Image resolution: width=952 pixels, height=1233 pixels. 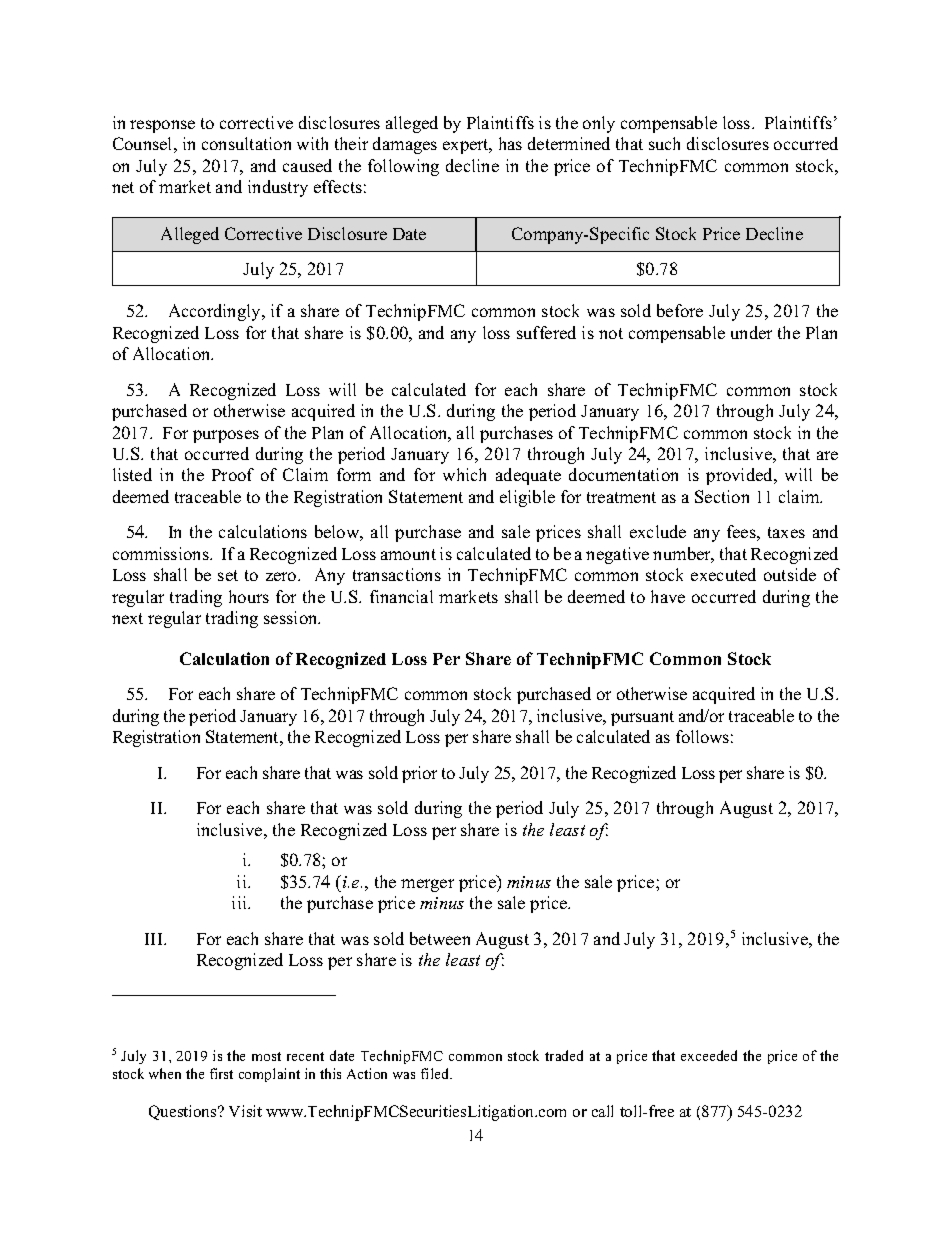 What do you see at coordinates (249, 596) in the document?
I see `hours` at bounding box center [249, 596].
